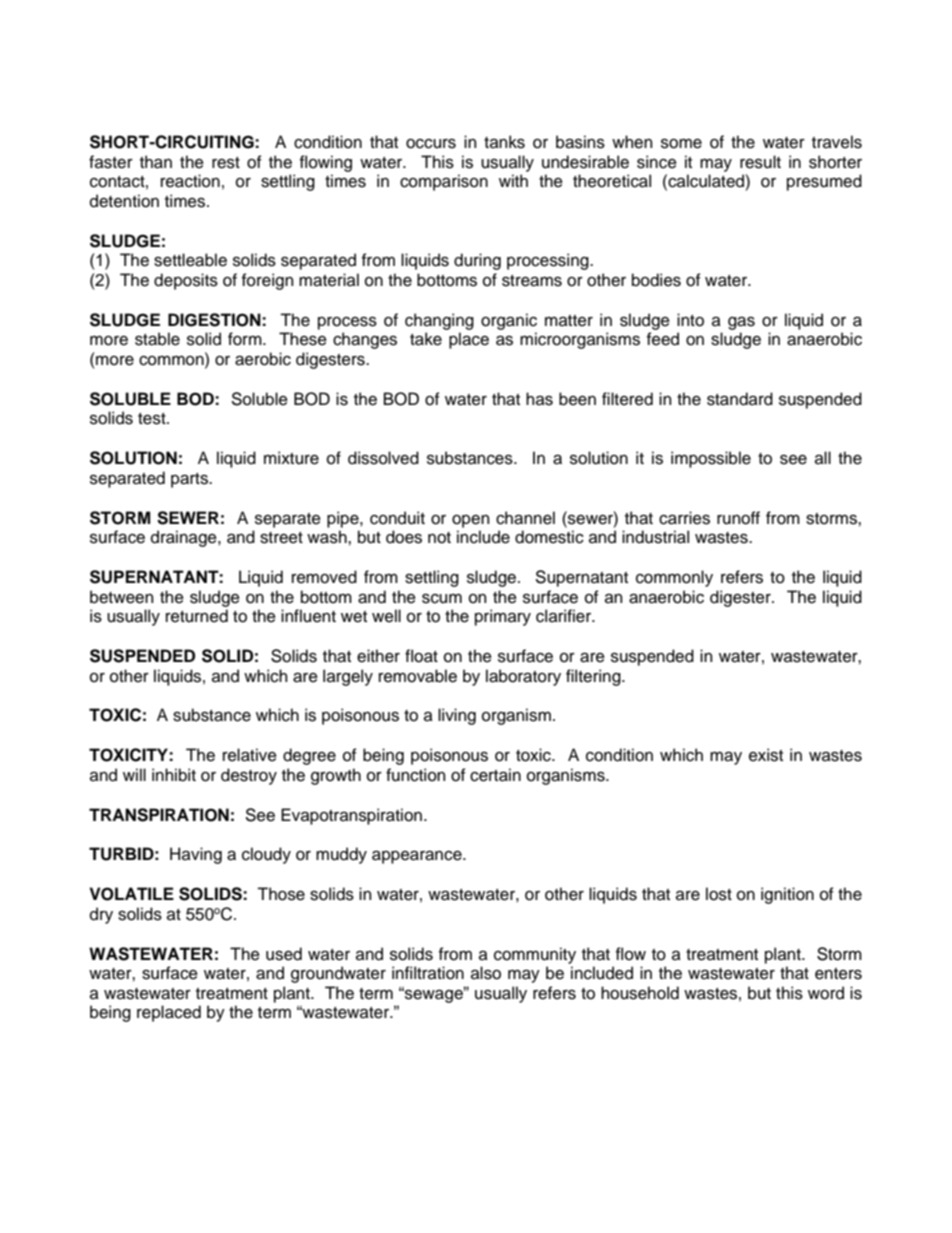 The height and width of the document is (1233, 952). I want to click on reaction, so click(190, 181).
